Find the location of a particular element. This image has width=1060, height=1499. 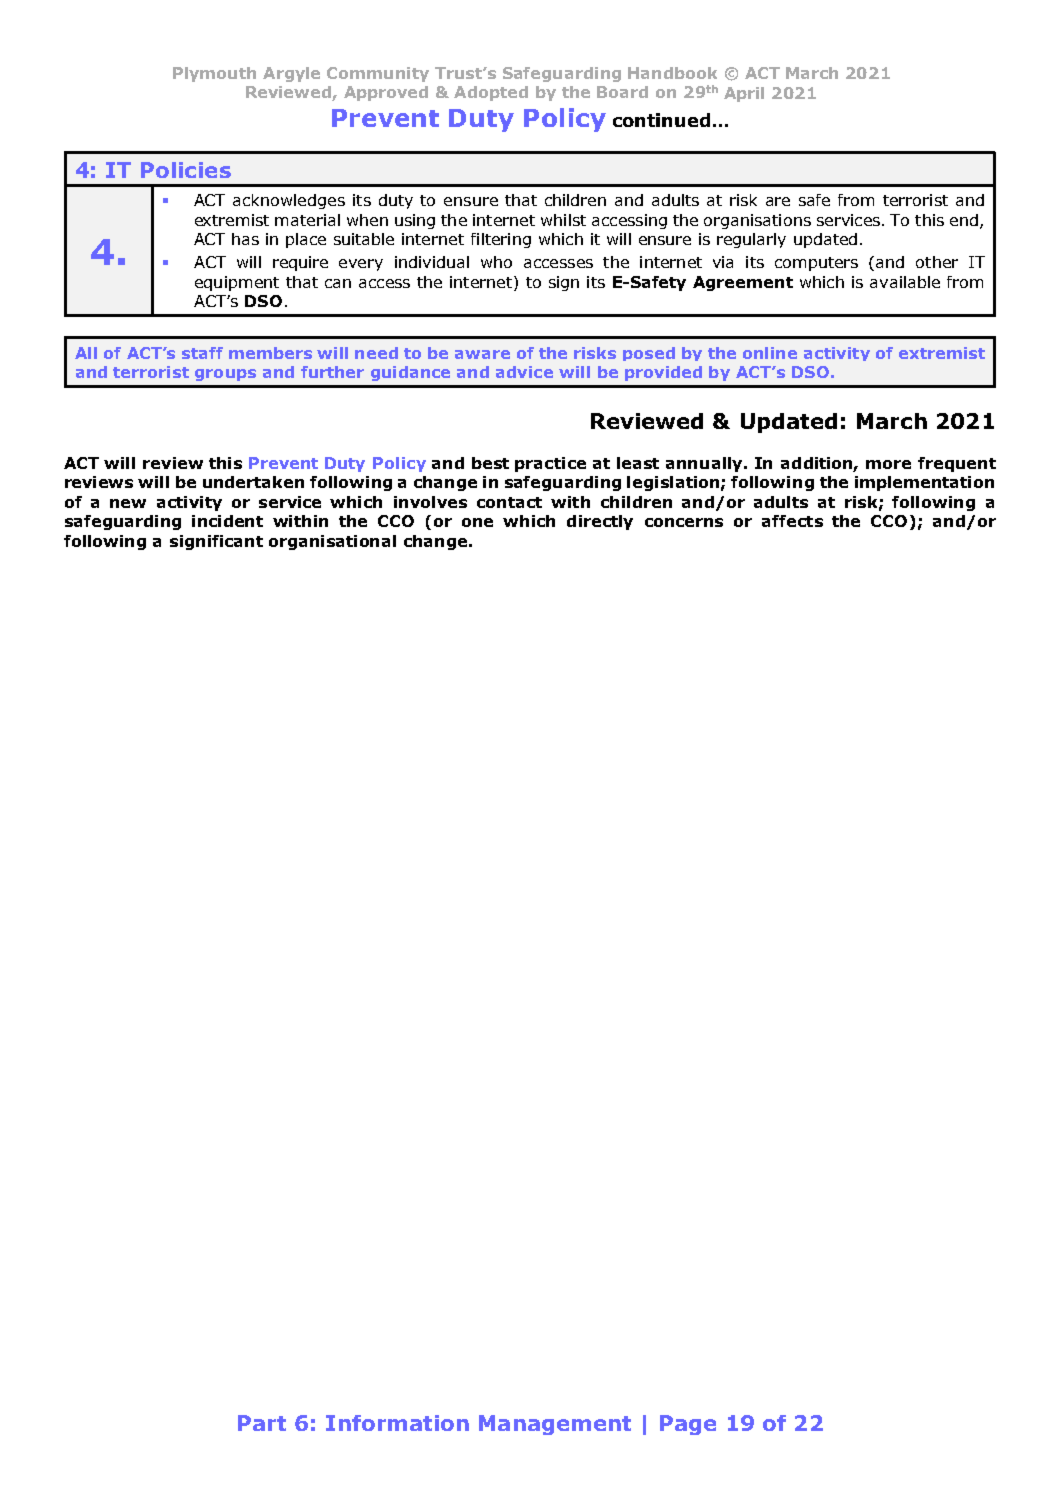

directly is located at coordinates (600, 522).
